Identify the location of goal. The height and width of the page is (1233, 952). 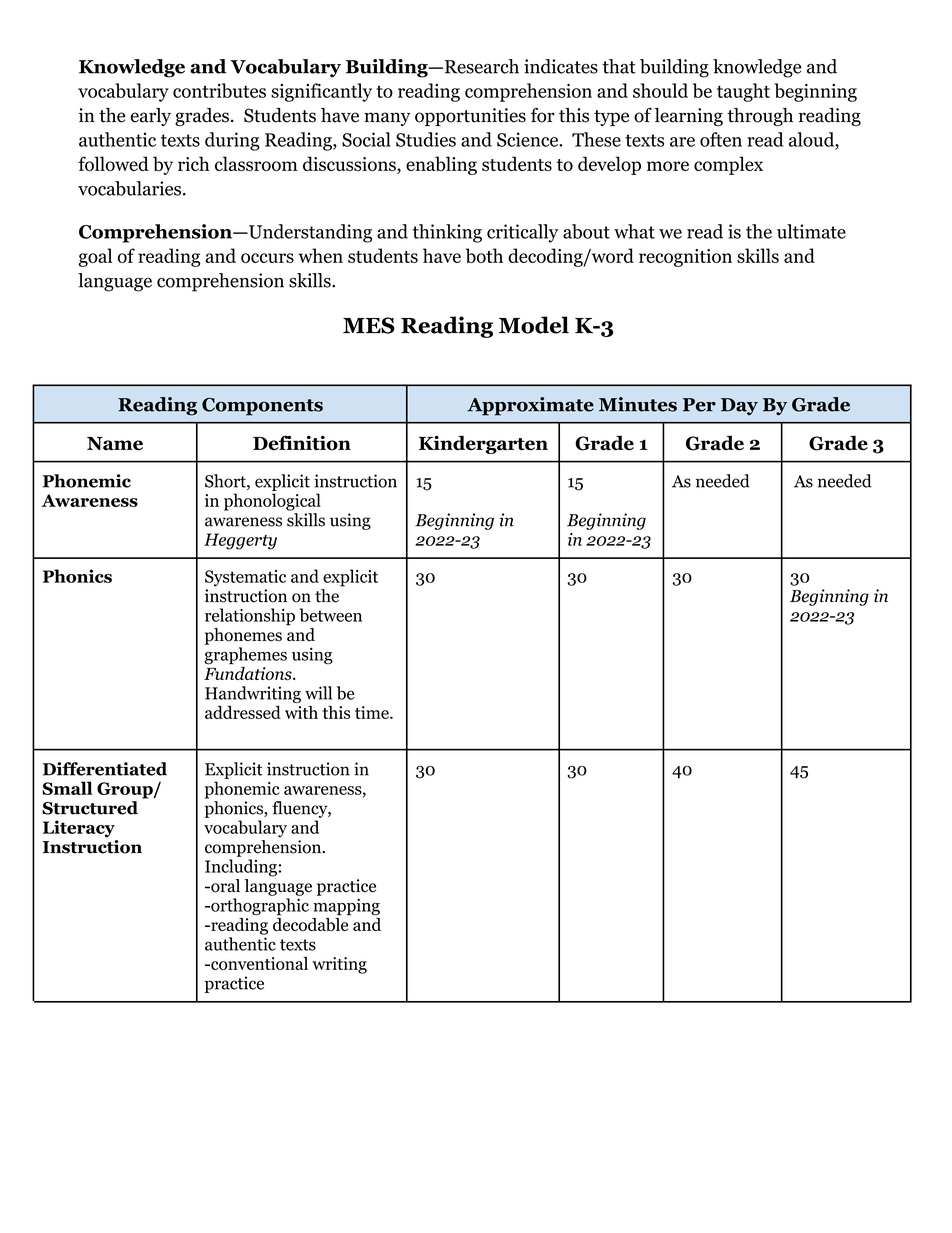
(95, 257).
